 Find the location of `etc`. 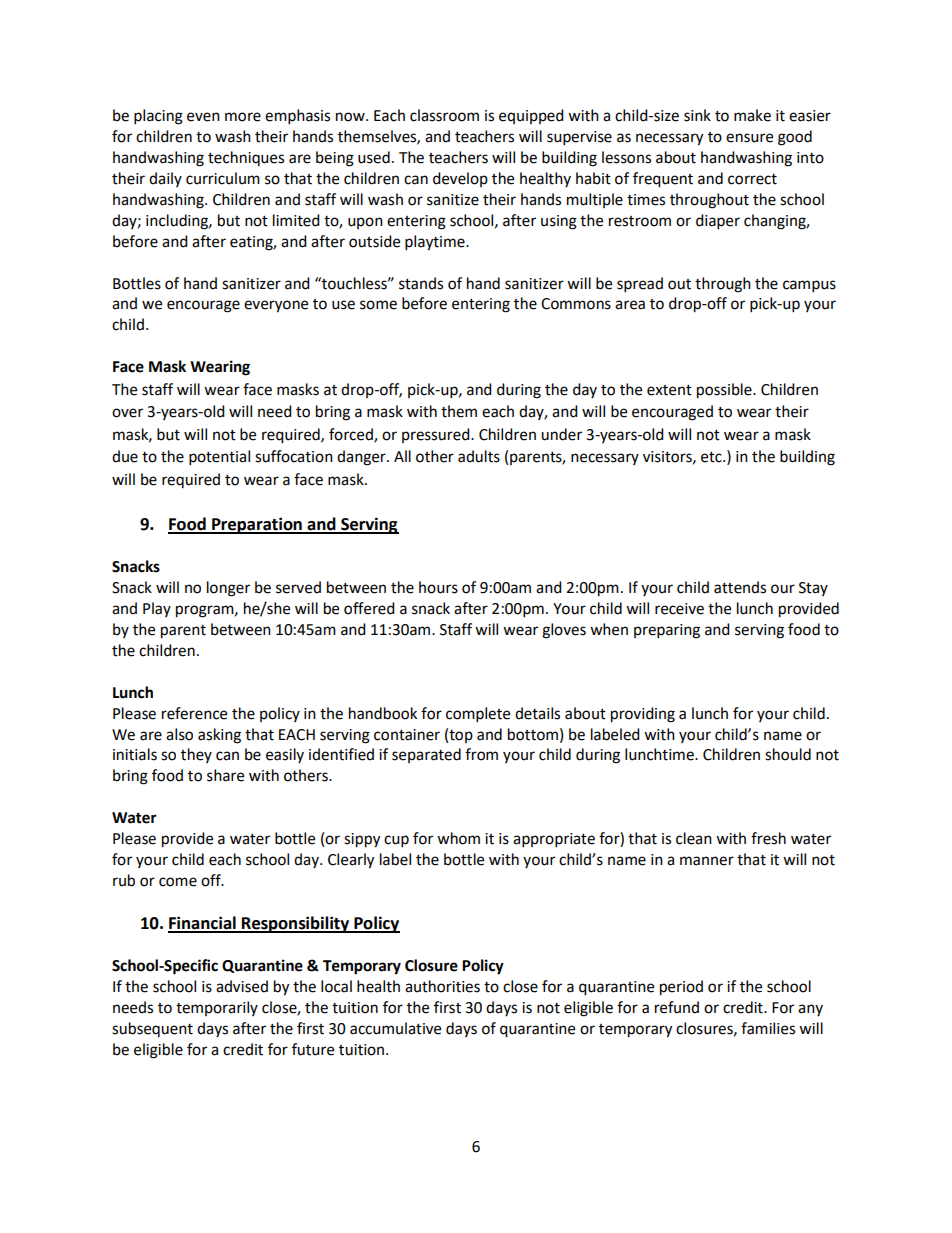

etc is located at coordinates (712, 457).
